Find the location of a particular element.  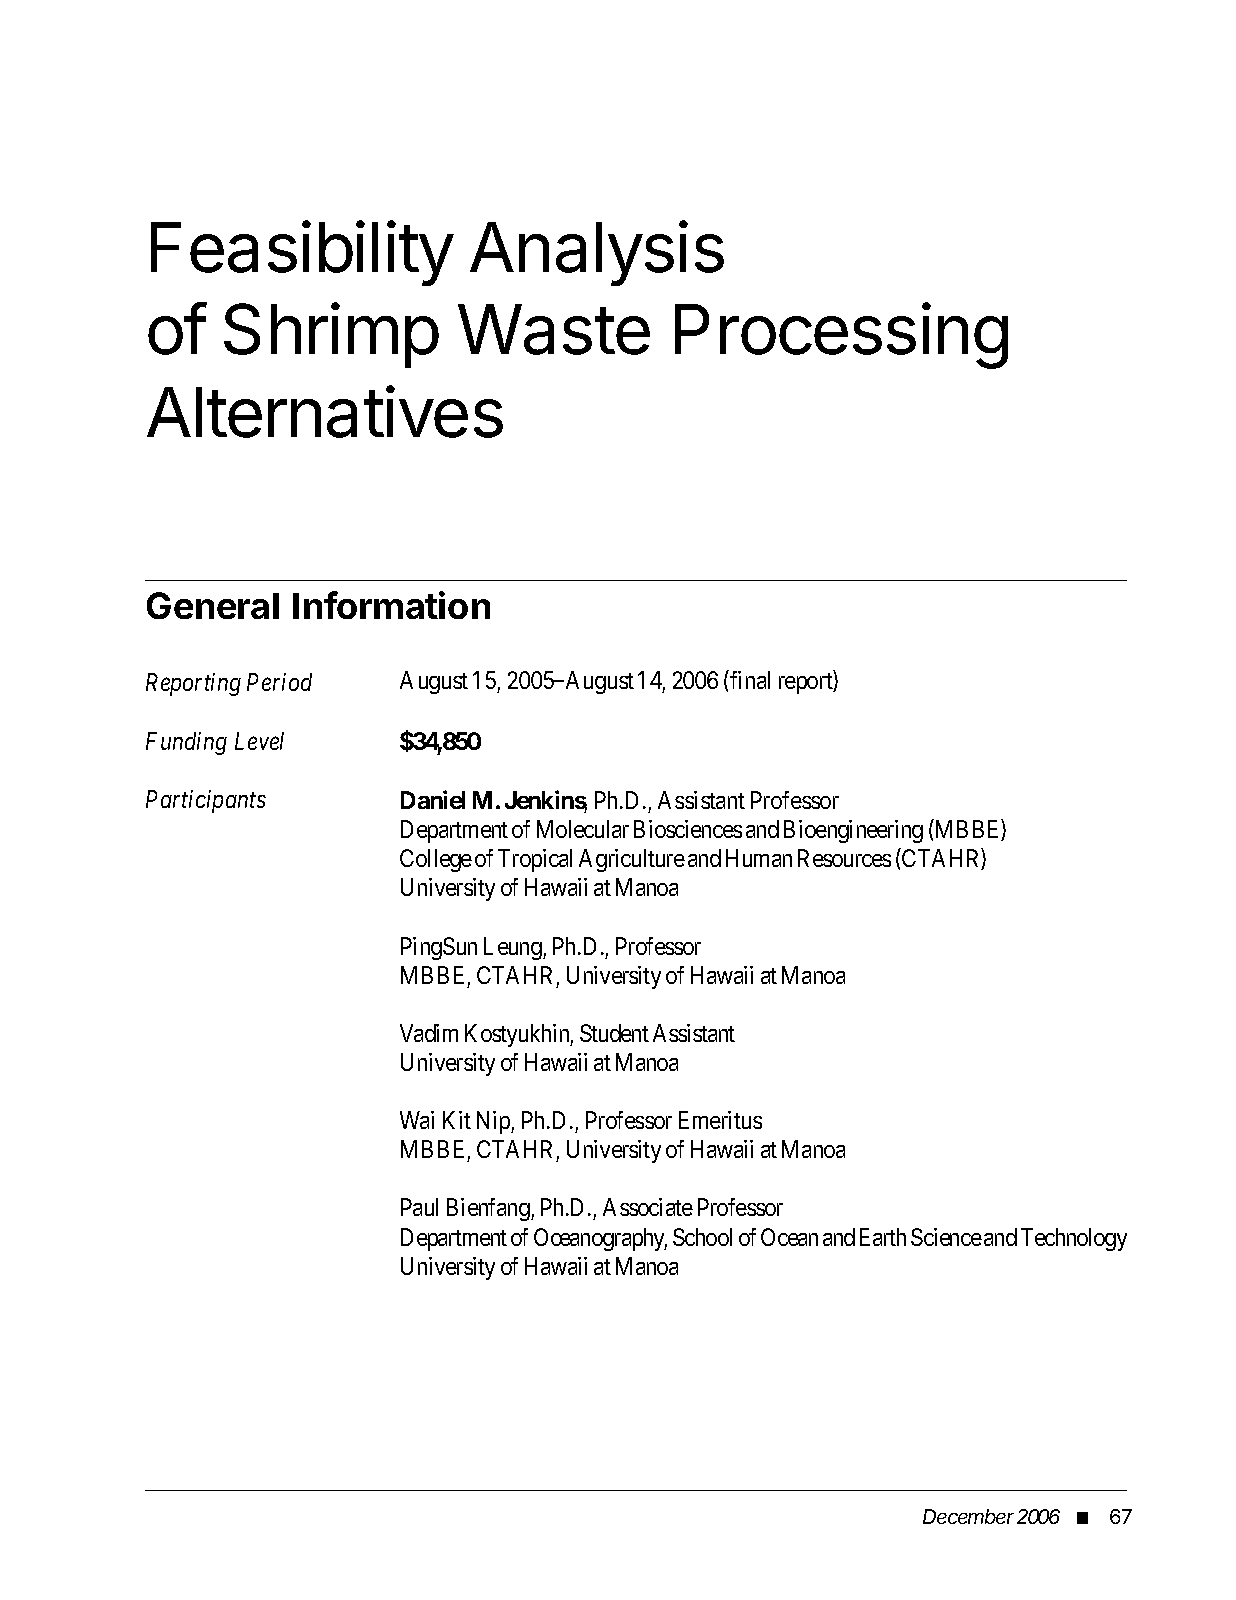

General is located at coordinates (213, 605).
